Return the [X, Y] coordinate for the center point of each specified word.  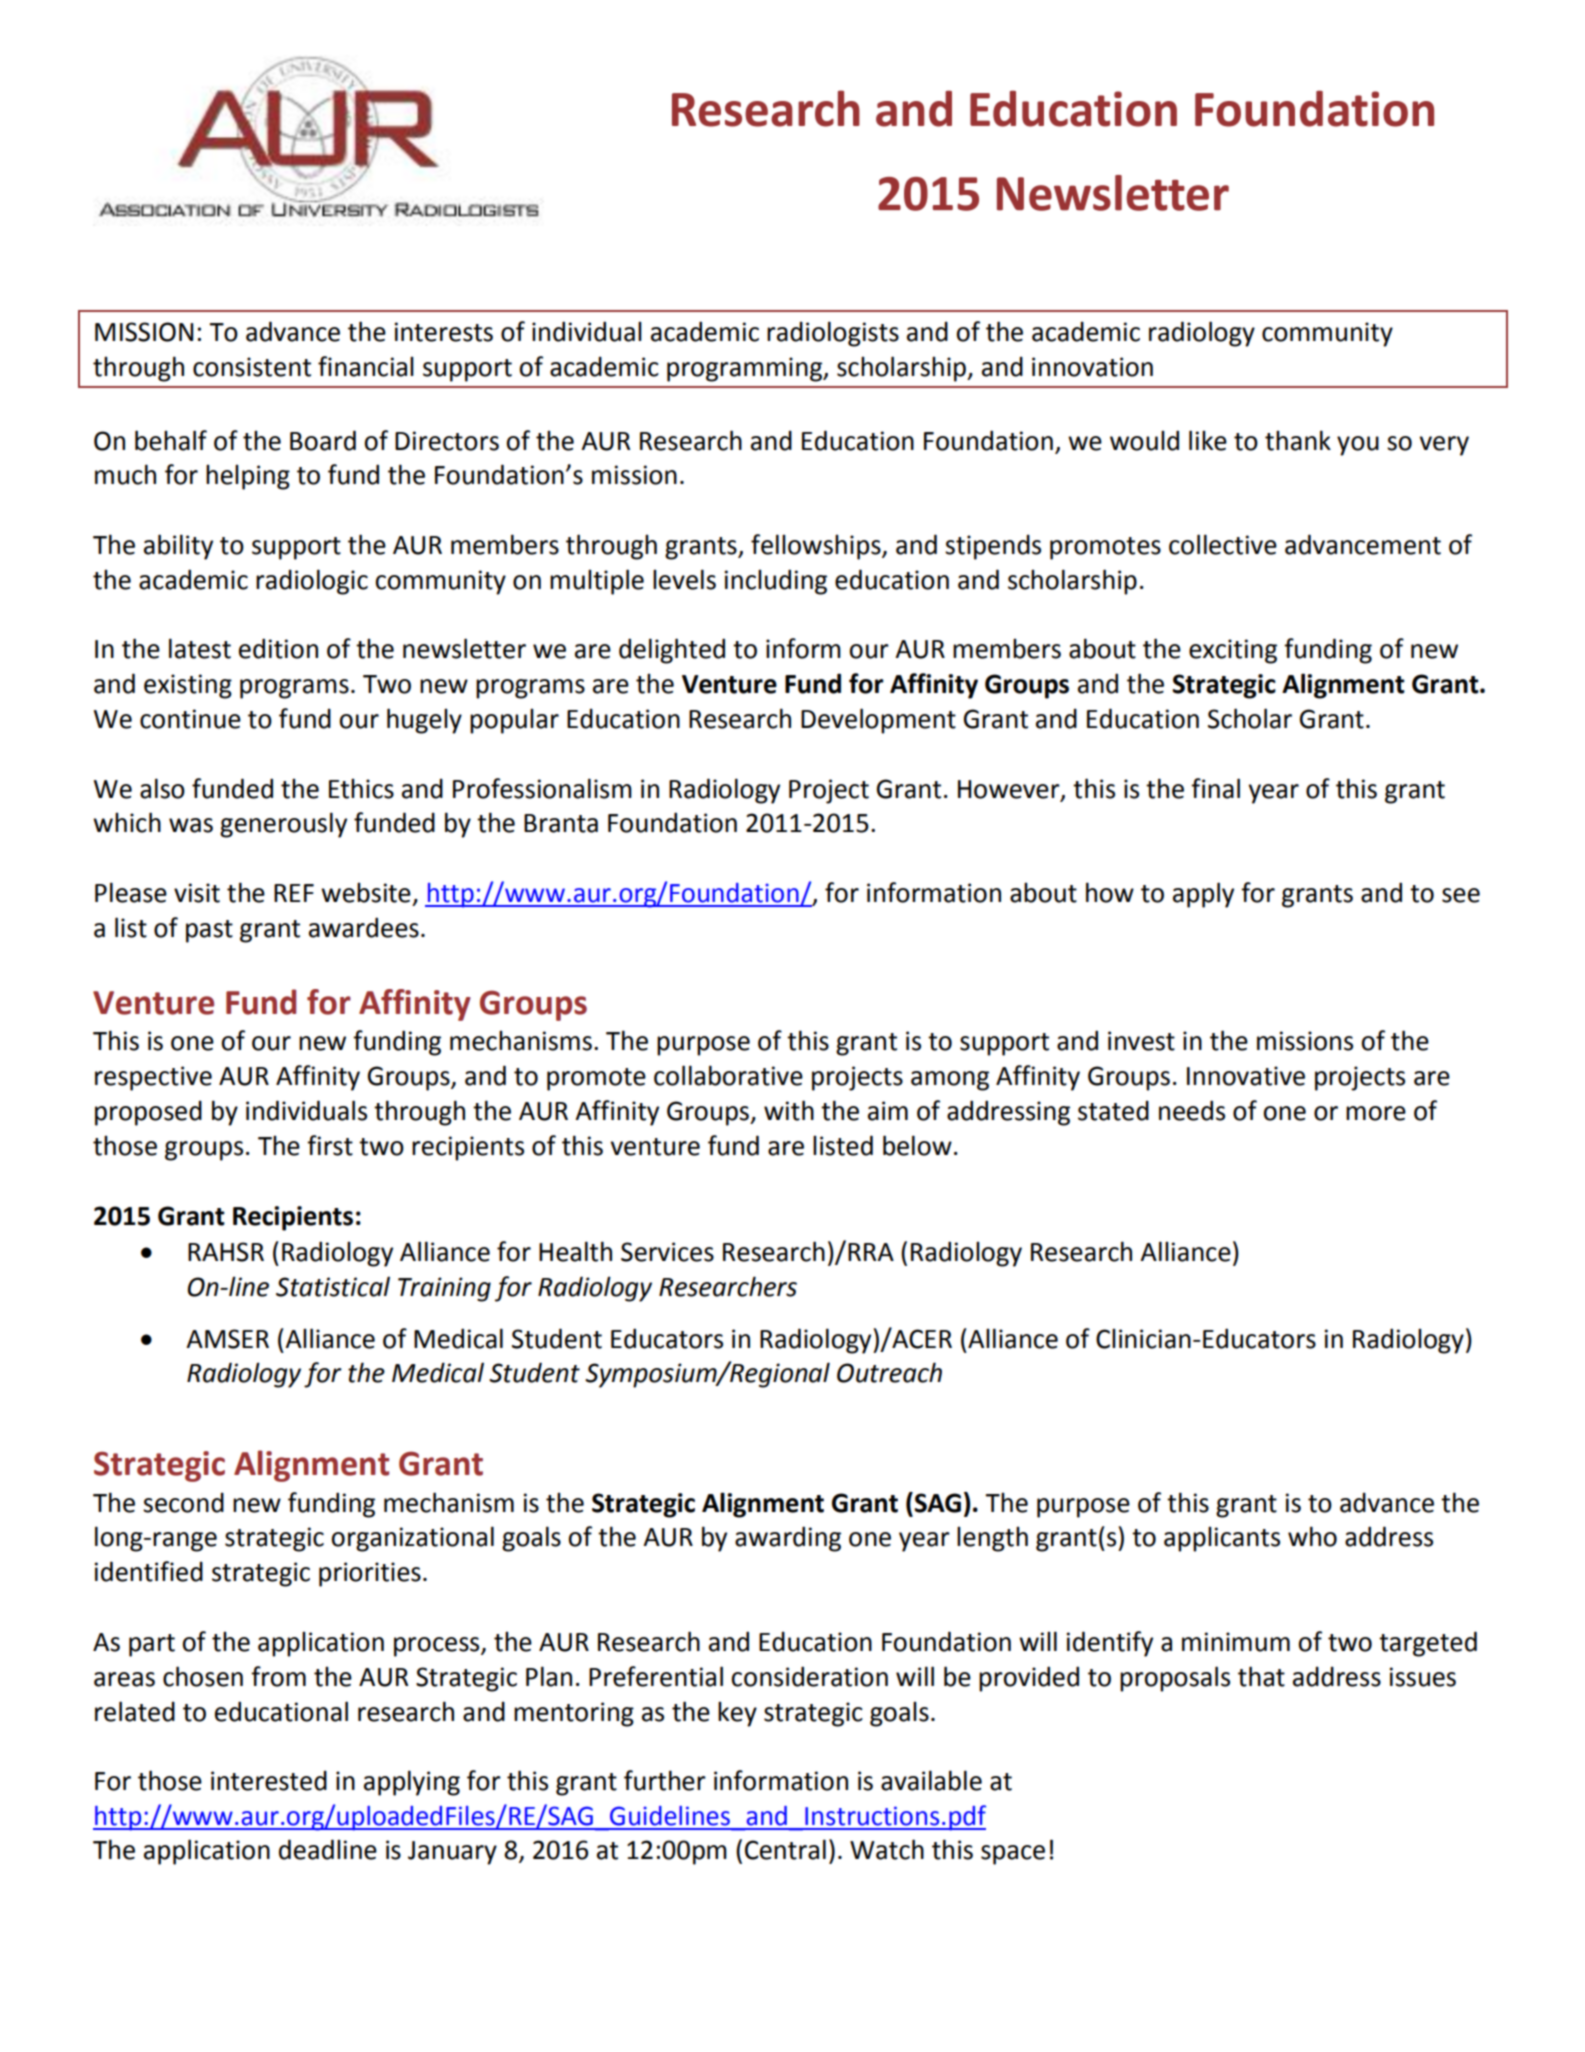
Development [878, 721]
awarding [788, 1539]
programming [746, 369]
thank [1298, 440]
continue [190, 719]
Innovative [1246, 1076]
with [789, 1110]
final [1215, 788]
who [1312, 1536]
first [330, 1145]
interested [269, 1781]
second [183, 1503]
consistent [252, 367]
